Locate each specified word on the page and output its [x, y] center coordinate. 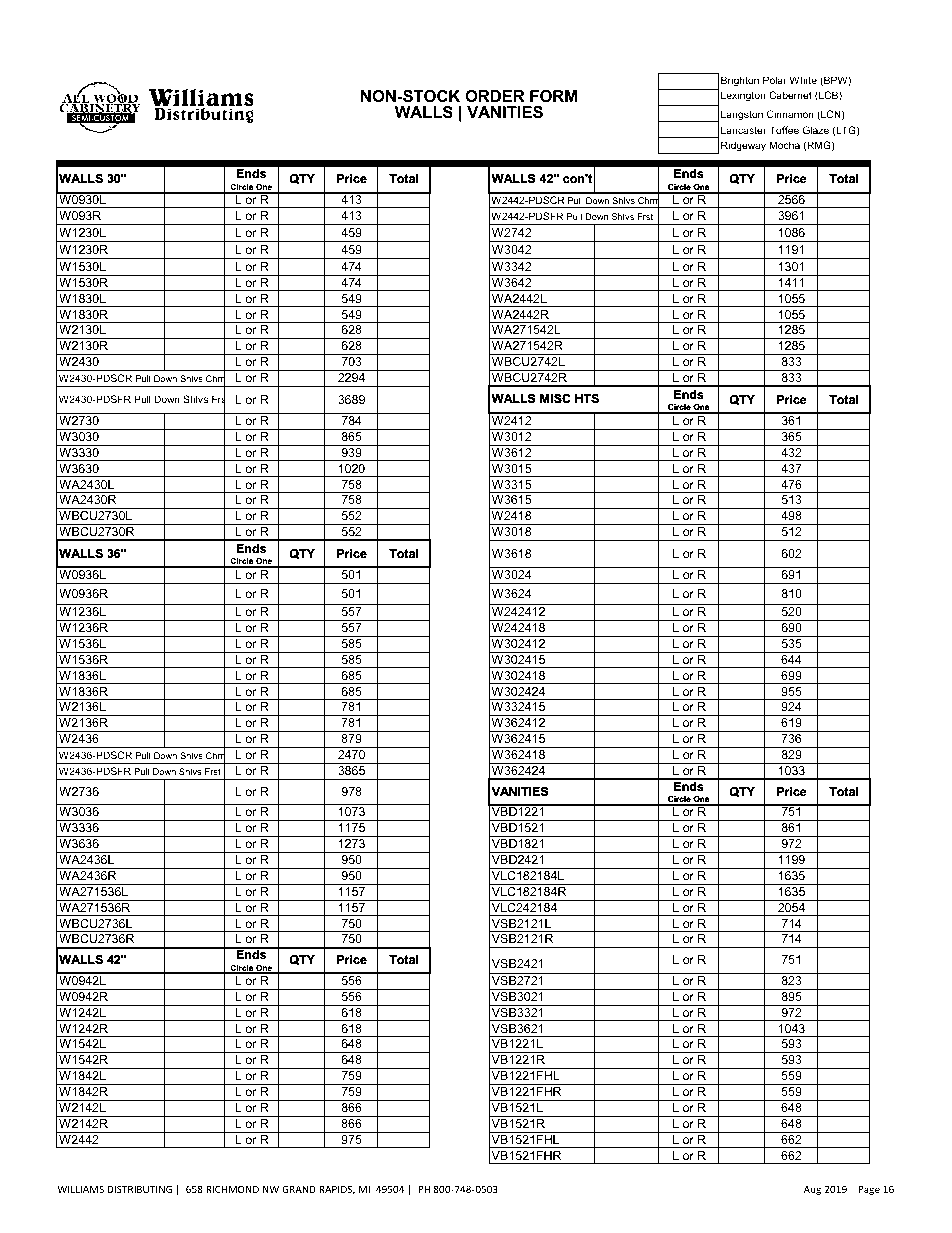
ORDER [495, 96]
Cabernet [790, 95]
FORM [553, 96]
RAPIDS [337, 1190]
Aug [812, 1190]
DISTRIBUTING [139, 1189]
